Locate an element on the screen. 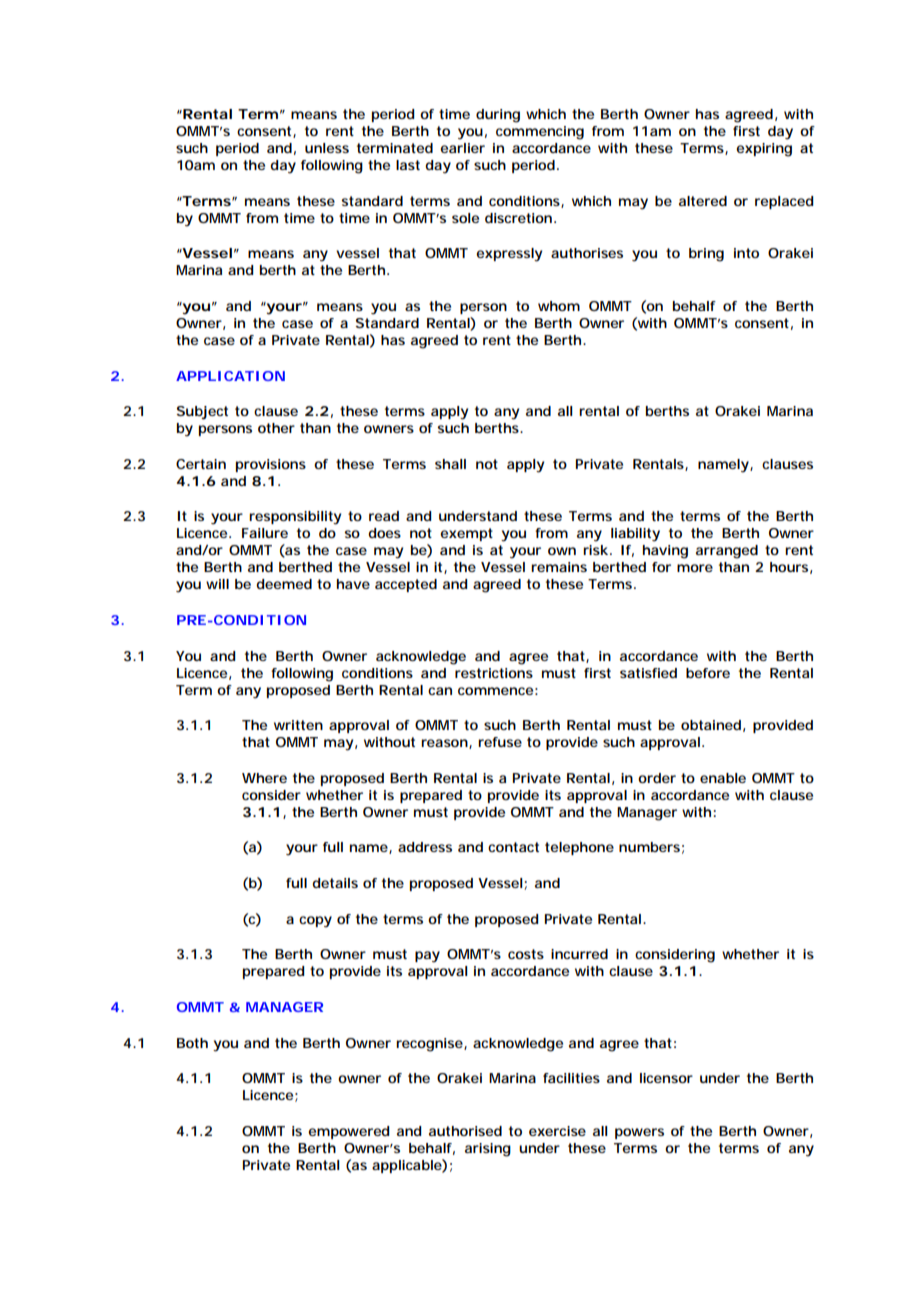  before is located at coordinates (708, 673).
